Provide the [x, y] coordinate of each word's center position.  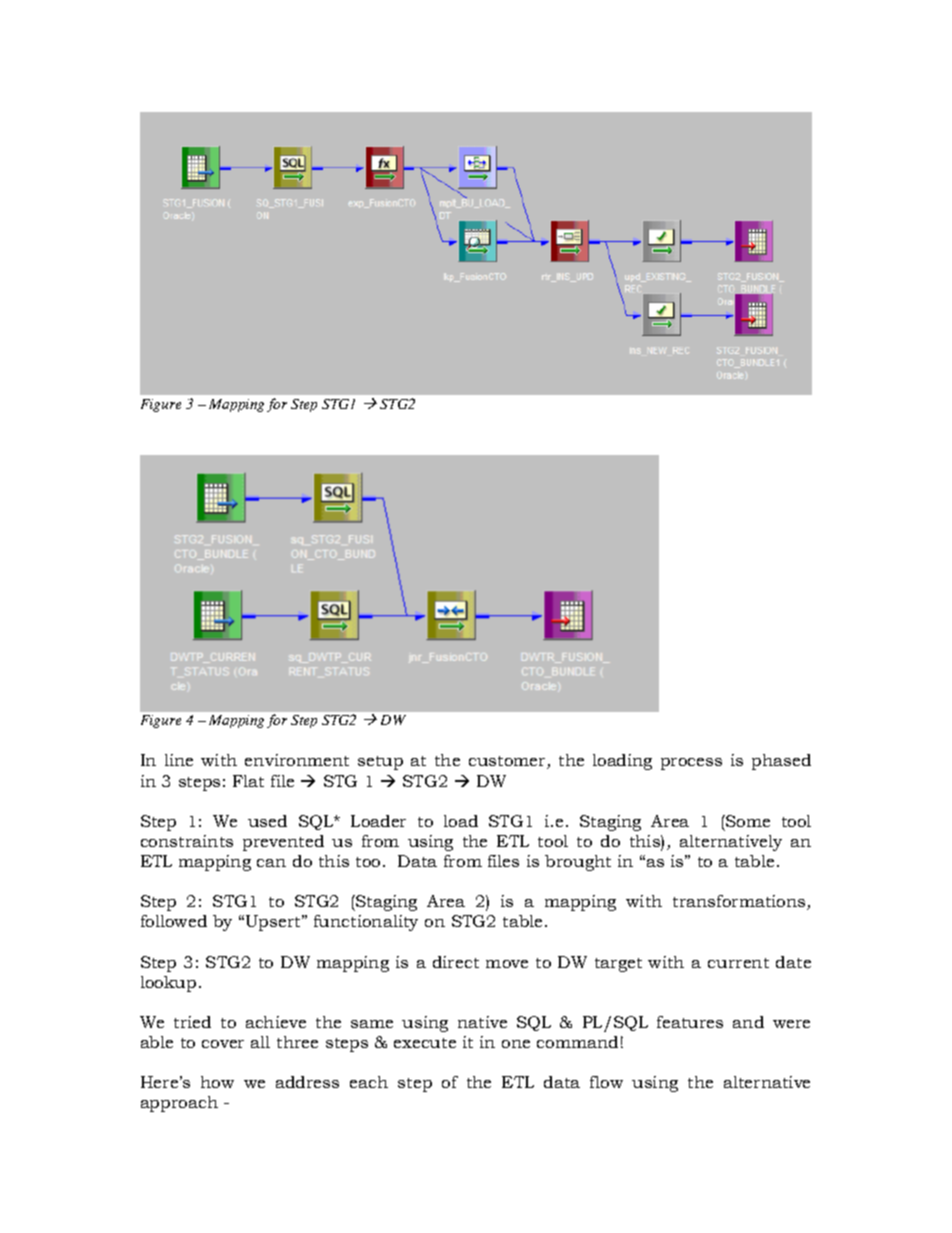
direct [456, 962]
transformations [740, 902]
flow [606, 1082]
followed [174, 921]
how [217, 1082]
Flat [248, 781]
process [691, 764]
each [369, 1082]
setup [380, 763]
